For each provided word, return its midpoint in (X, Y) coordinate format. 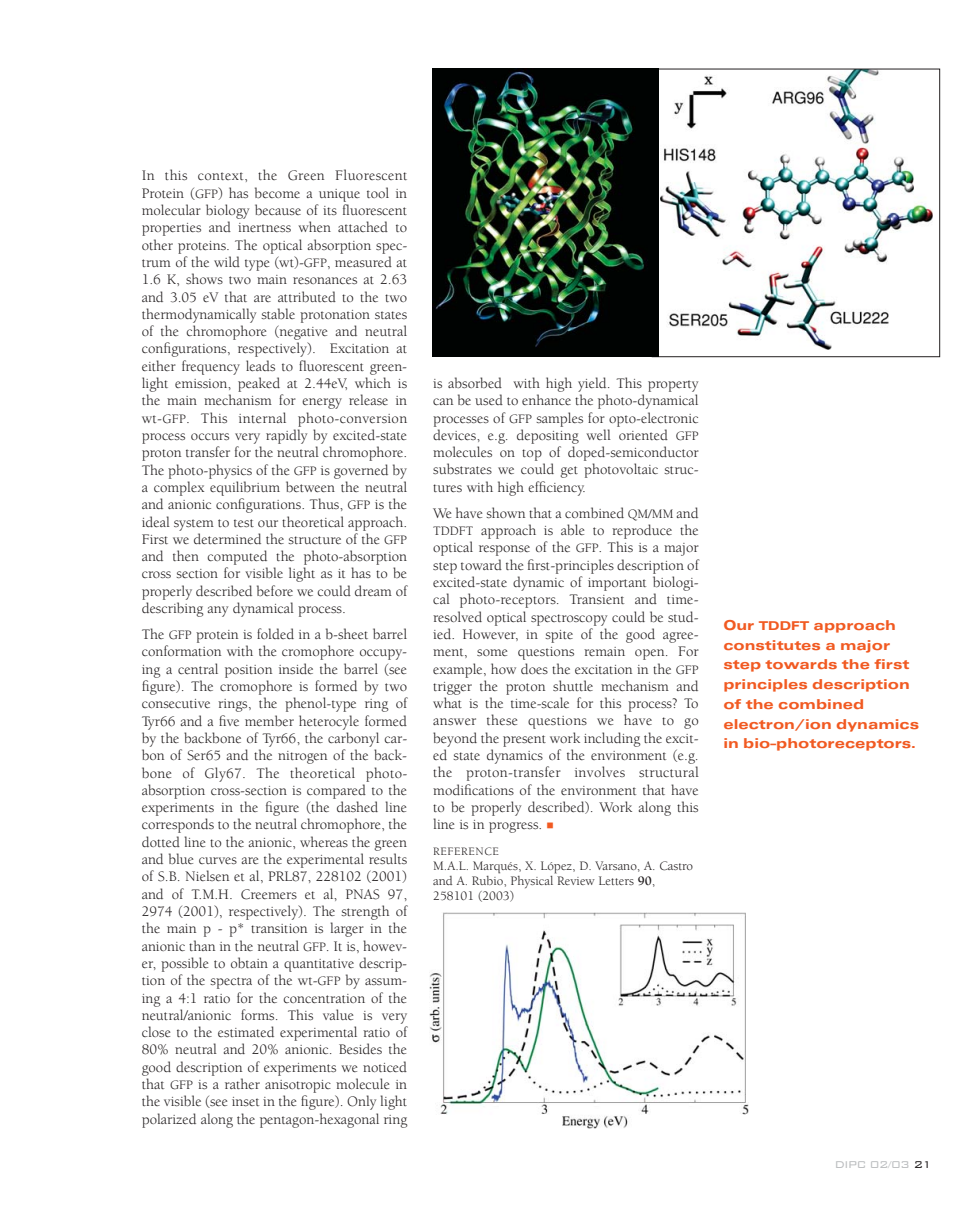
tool (378, 192)
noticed (385, 1066)
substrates (462, 468)
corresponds (178, 825)
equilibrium (245, 488)
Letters (616, 880)
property (673, 386)
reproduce (642, 531)
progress (515, 827)
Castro (676, 866)
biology (227, 211)
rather (242, 1083)
